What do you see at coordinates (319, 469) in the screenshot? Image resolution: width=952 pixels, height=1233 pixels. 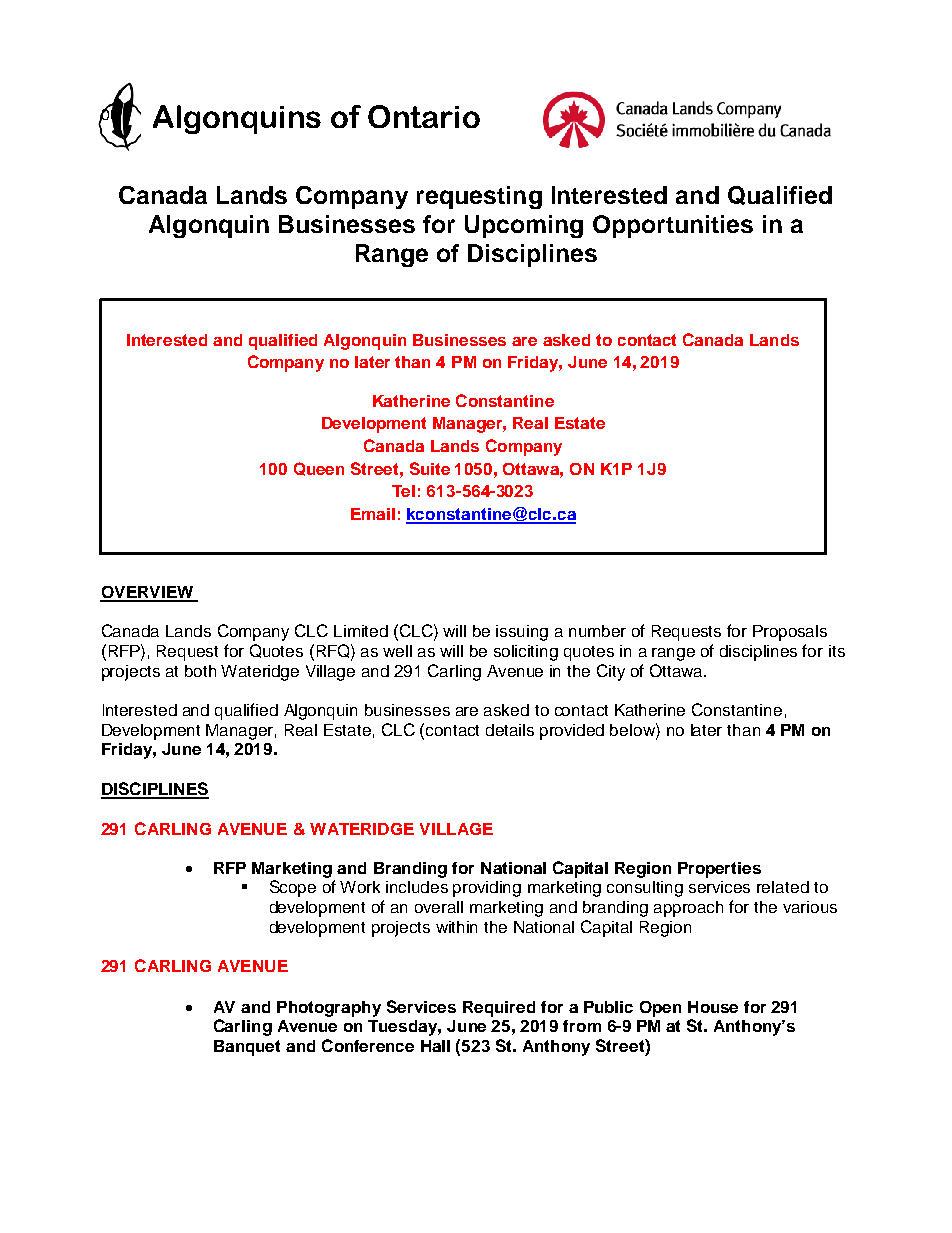 I see `Queen` at bounding box center [319, 469].
